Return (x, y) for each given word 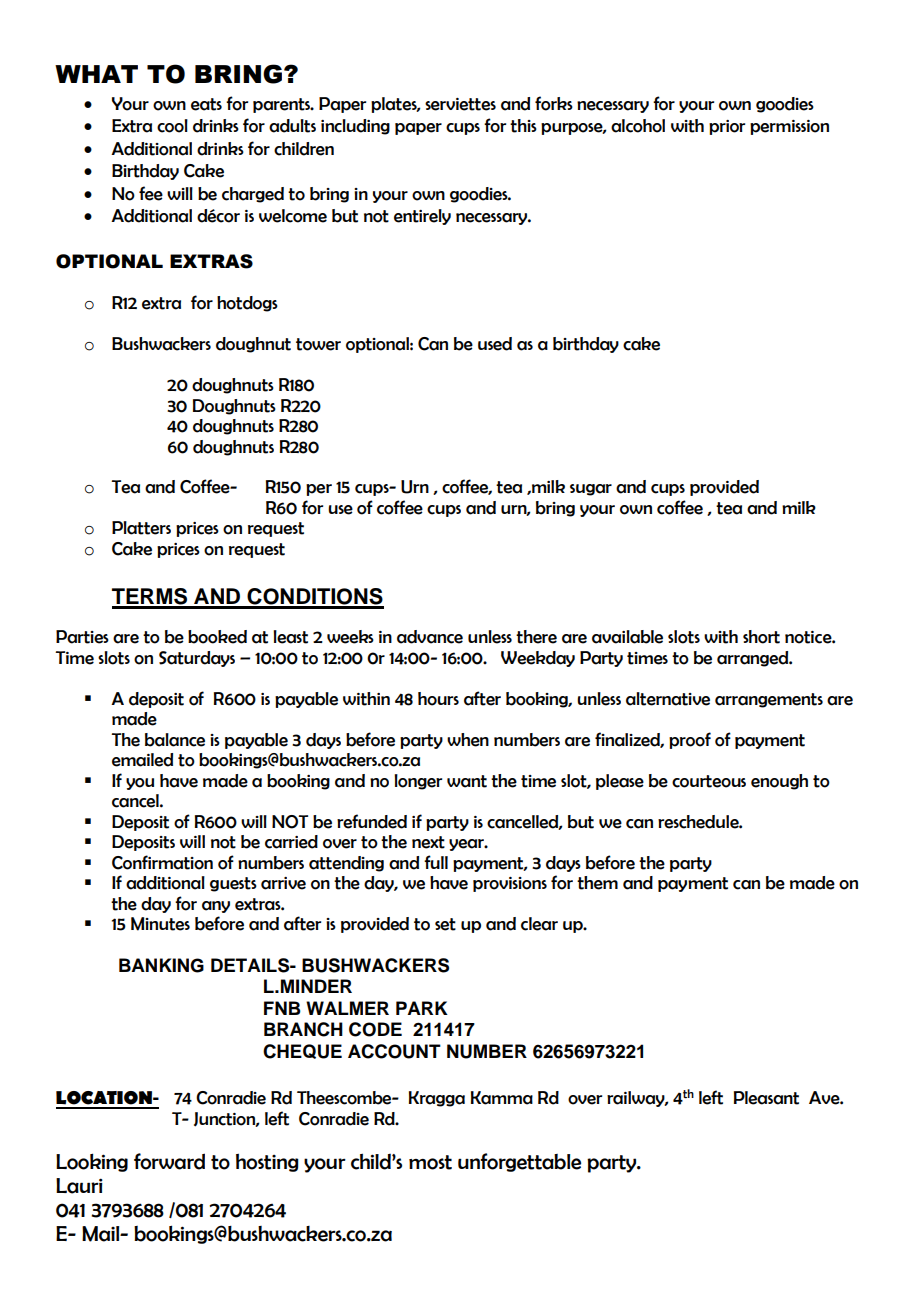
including (355, 127)
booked (217, 637)
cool (172, 126)
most (430, 1162)
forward (169, 1161)
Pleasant (766, 1098)
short (761, 637)
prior (727, 127)
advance (430, 637)
